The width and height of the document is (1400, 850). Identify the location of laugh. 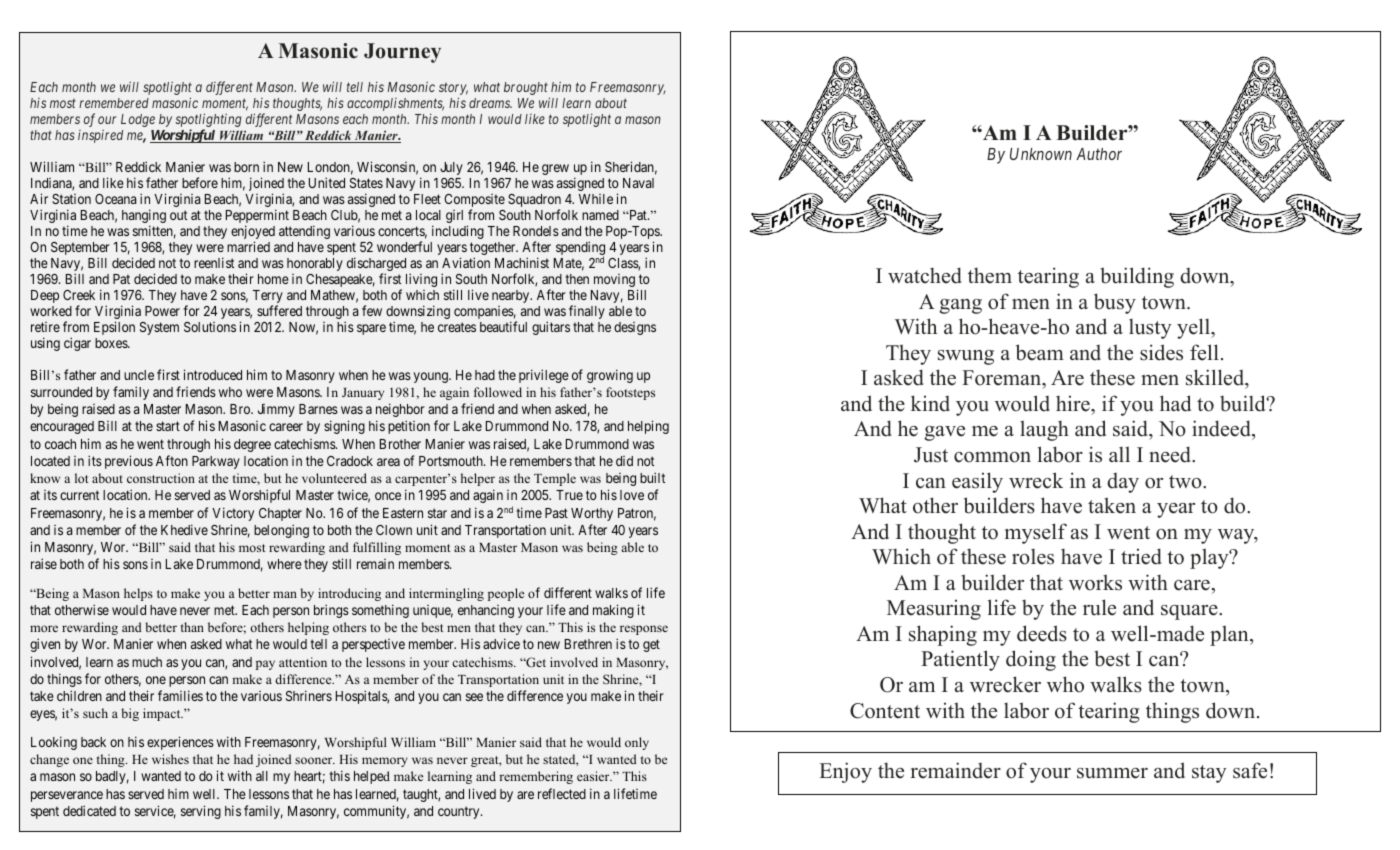
(1044, 430).
